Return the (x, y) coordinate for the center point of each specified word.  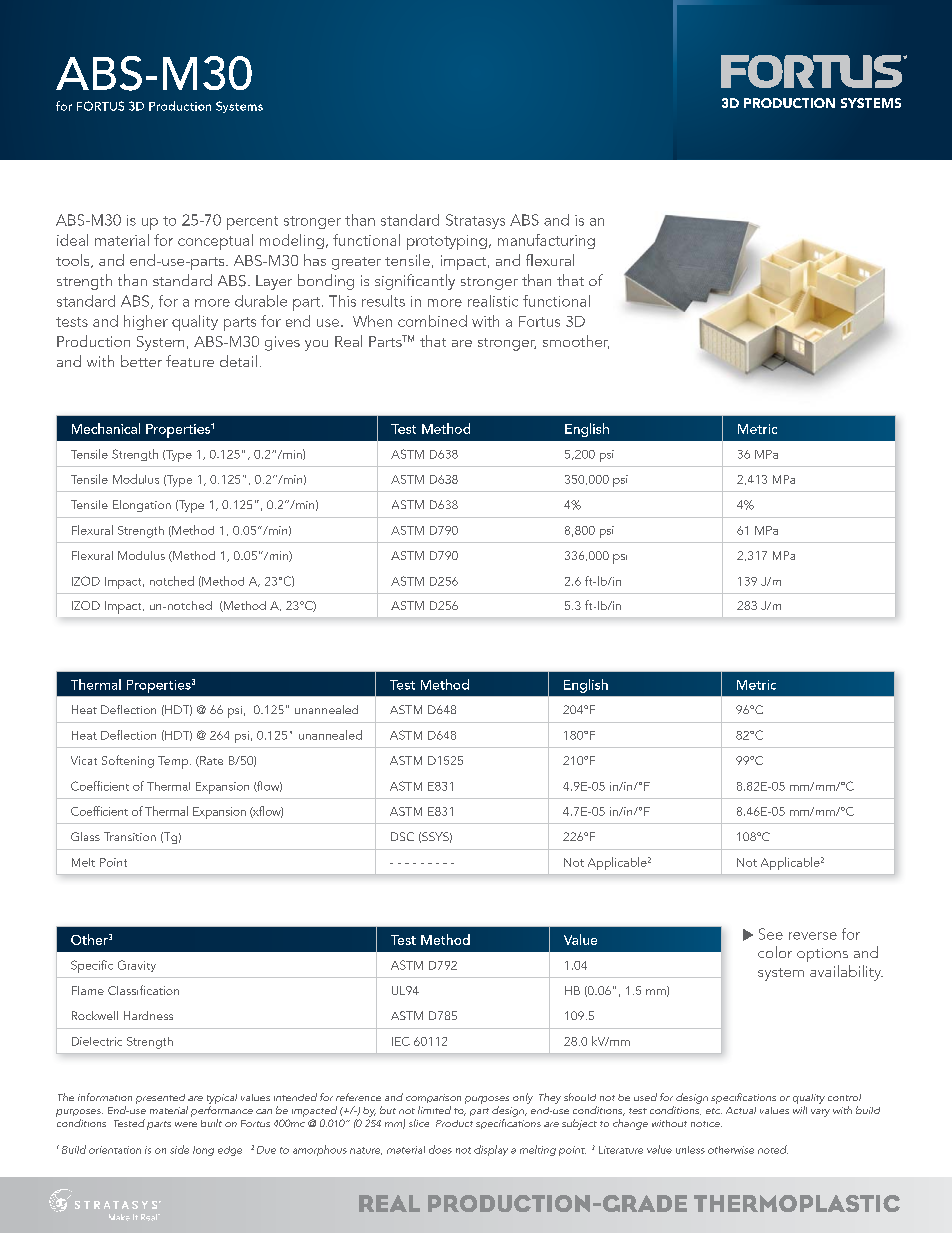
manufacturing (546, 241)
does (440, 1149)
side (179, 1149)
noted (773, 1149)
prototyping (447, 242)
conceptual (215, 242)
